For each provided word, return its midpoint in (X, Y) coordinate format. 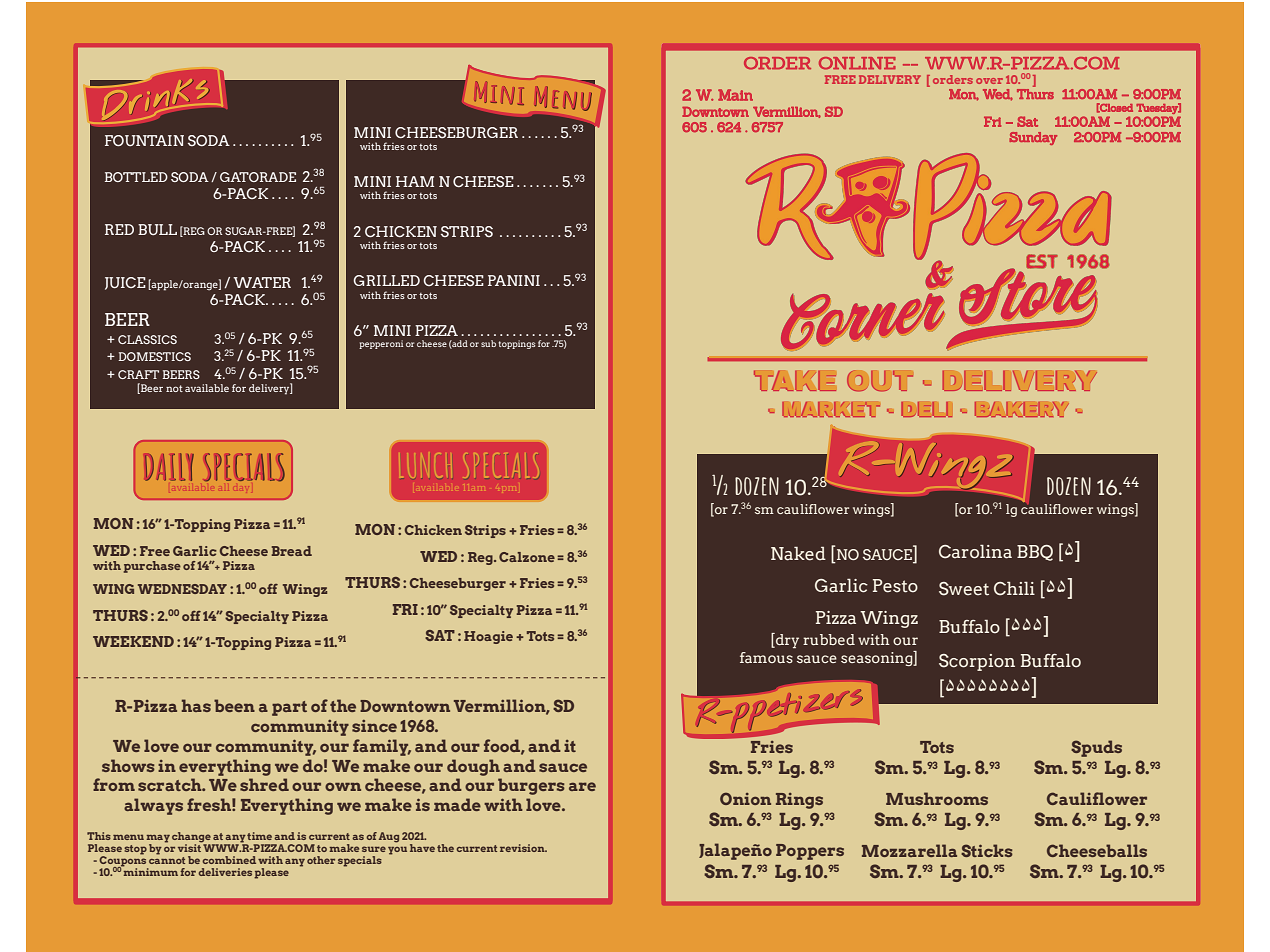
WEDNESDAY (182, 589)
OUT (880, 381)
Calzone (527, 557)
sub (488, 343)
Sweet (964, 589)
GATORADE (258, 177)
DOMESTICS (154, 356)
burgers (531, 786)
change (192, 838)
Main (735, 95)
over (989, 81)
